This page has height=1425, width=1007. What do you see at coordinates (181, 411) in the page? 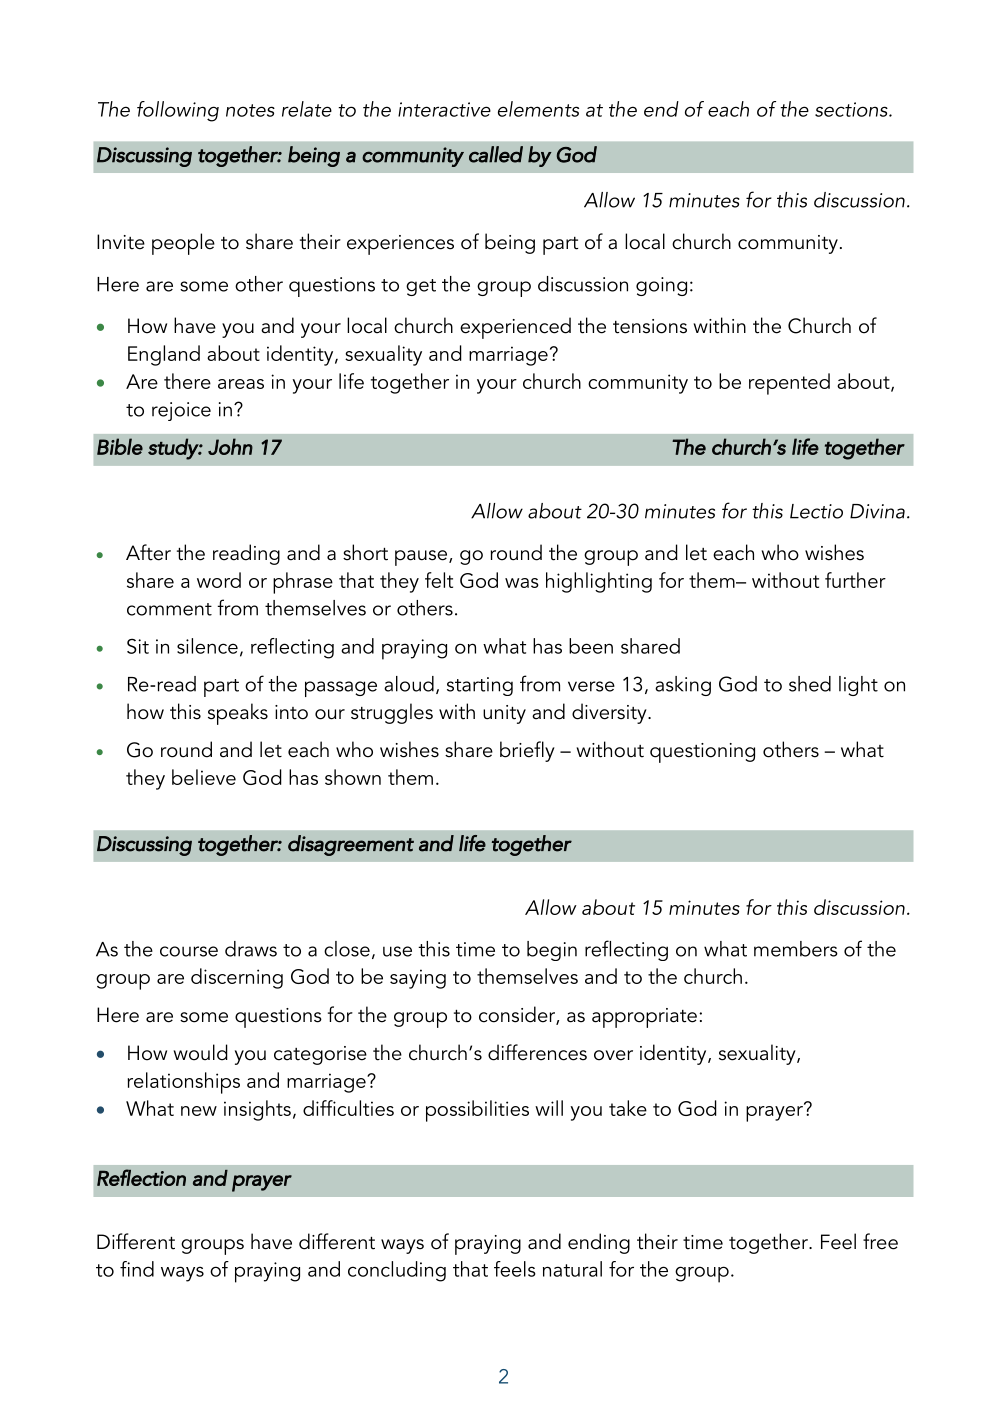
I see `rejoice` at bounding box center [181, 411].
